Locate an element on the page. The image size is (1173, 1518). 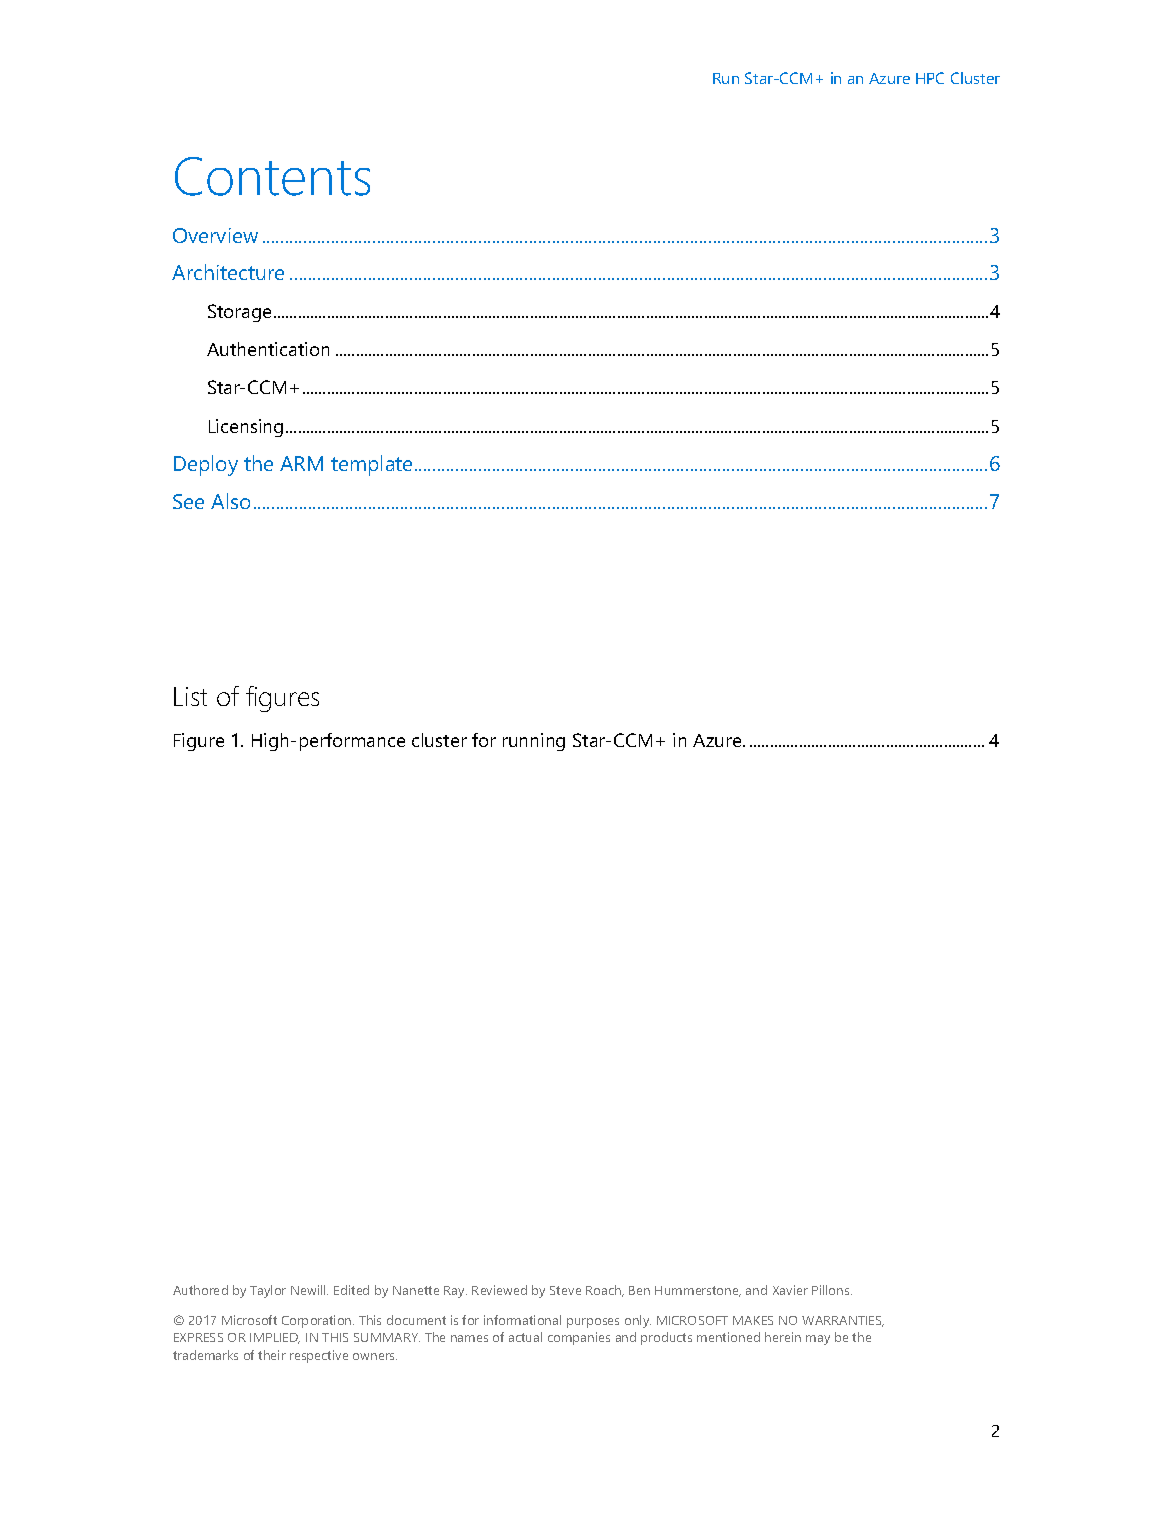
IMPLIED is located at coordinates (275, 1338).
